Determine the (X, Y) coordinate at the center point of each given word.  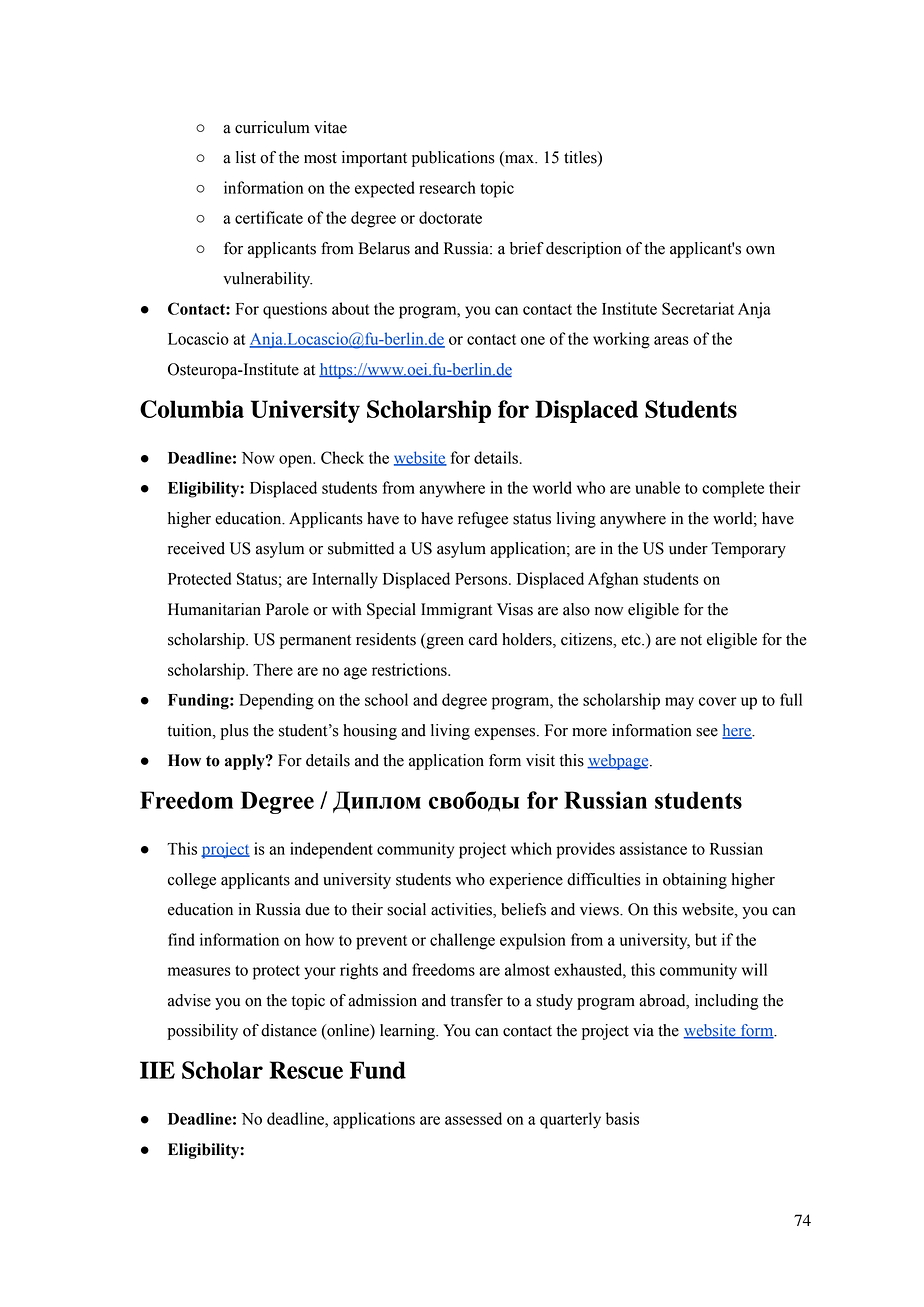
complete (733, 489)
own (760, 250)
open (297, 461)
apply (246, 762)
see (707, 732)
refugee (483, 520)
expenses (506, 734)
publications (453, 159)
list (246, 157)
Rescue (306, 1070)
